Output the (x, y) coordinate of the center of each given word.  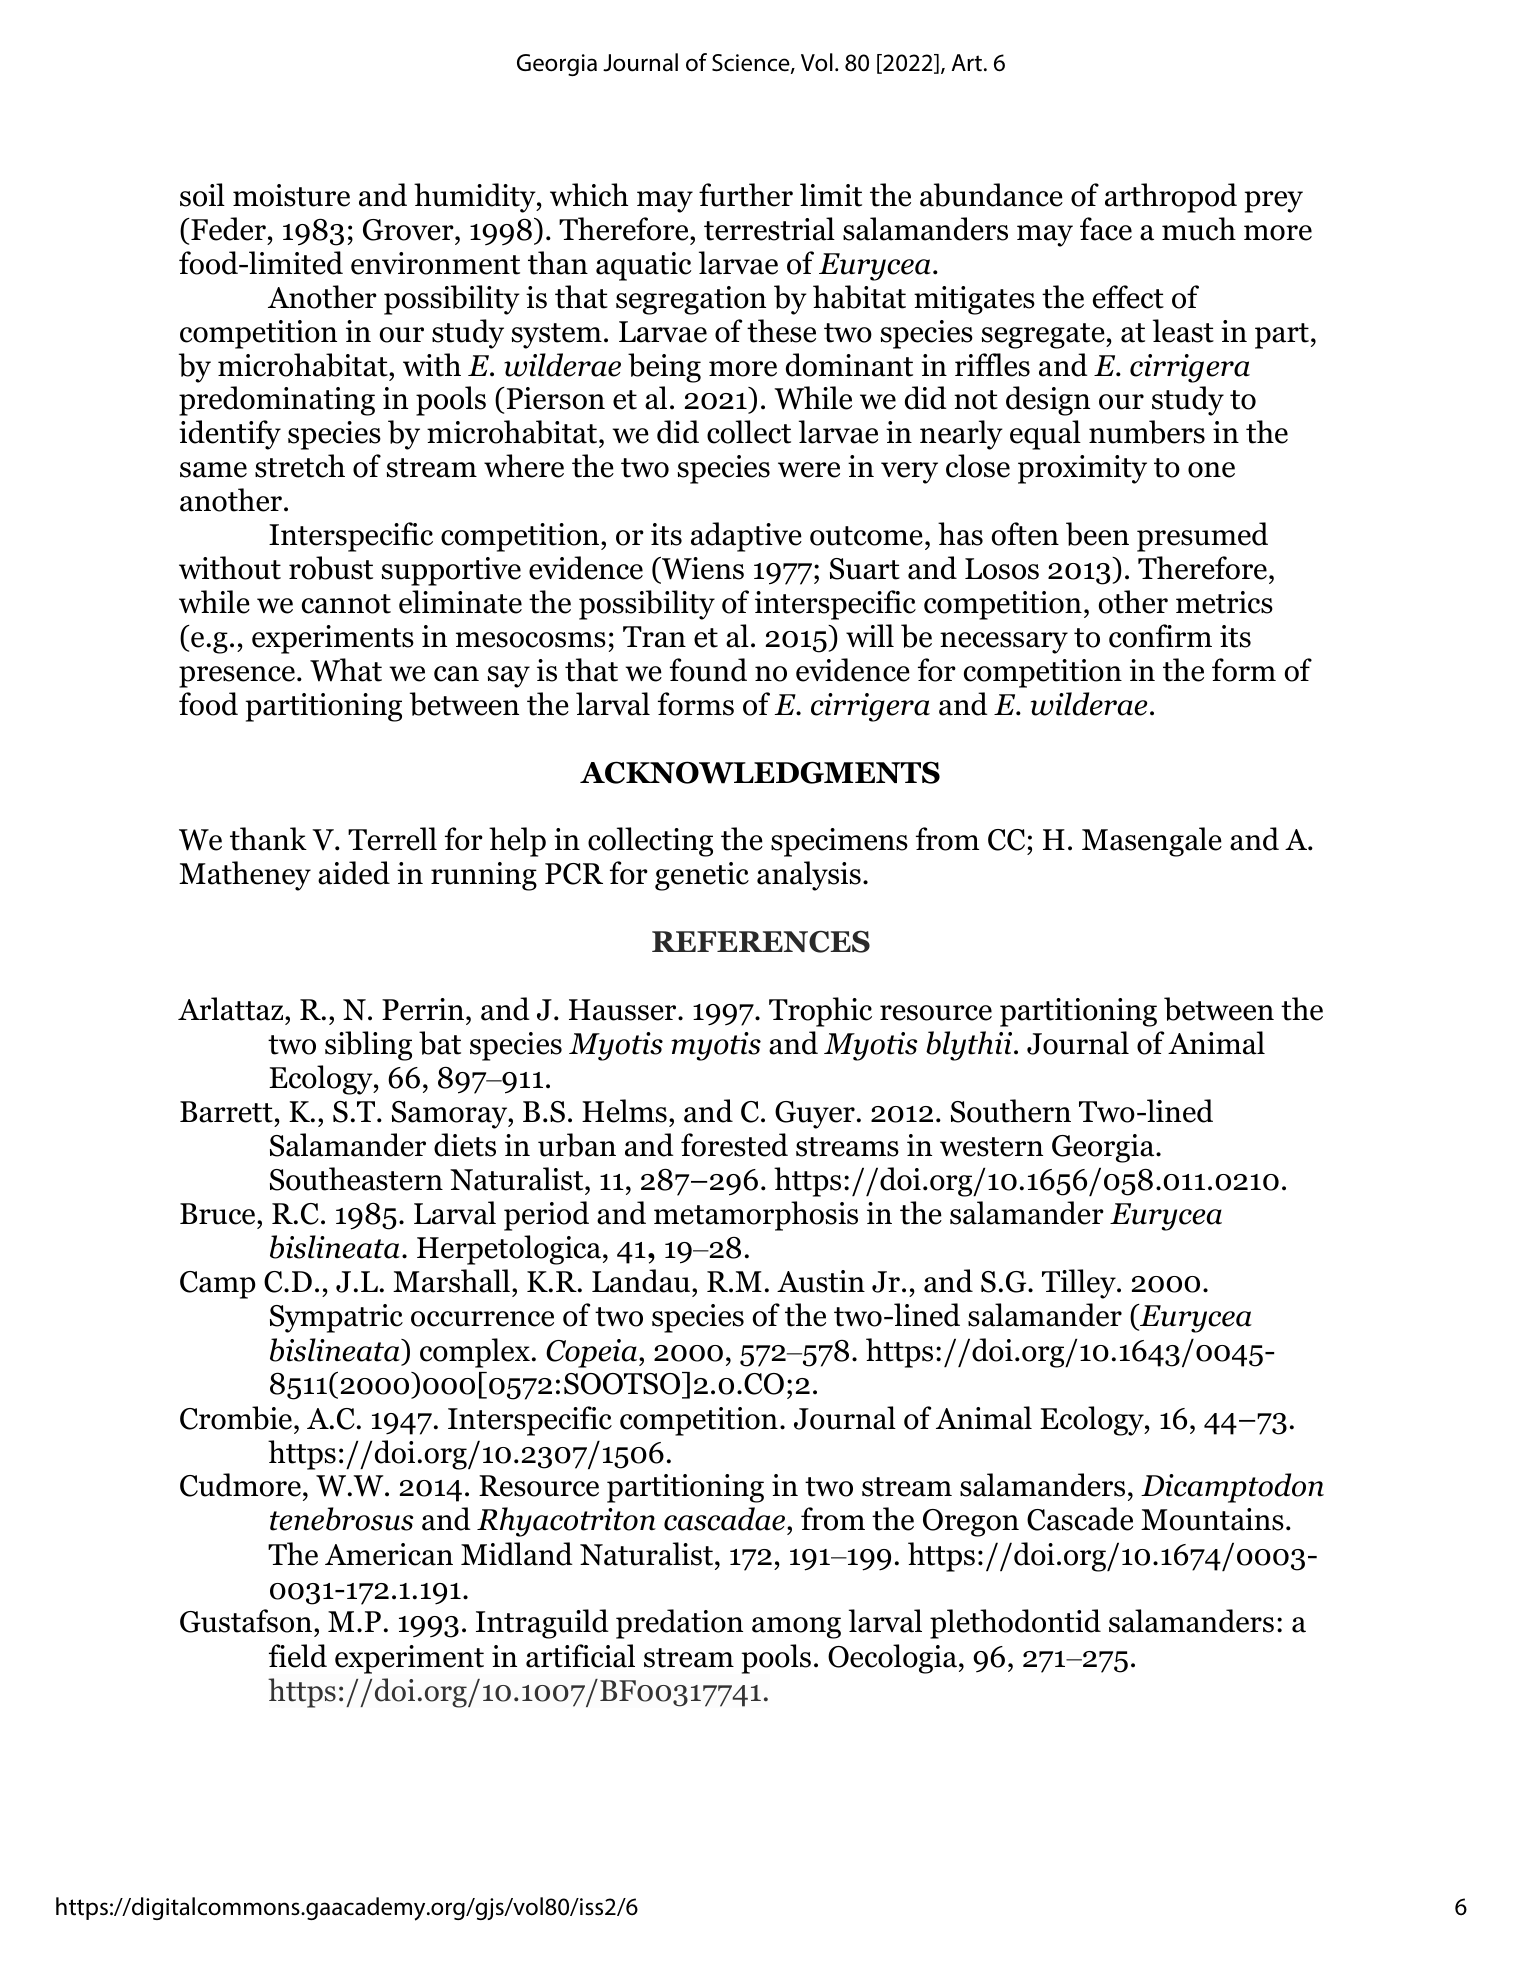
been (1097, 534)
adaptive (746, 537)
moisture (291, 195)
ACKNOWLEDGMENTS (760, 772)
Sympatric (336, 1318)
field (298, 1656)
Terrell (392, 839)
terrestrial (769, 229)
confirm (1160, 636)
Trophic (820, 1012)
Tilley (1080, 1284)
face (1106, 229)
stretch (300, 466)
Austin (821, 1281)
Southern (1011, 1111)
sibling (368, 1046)
